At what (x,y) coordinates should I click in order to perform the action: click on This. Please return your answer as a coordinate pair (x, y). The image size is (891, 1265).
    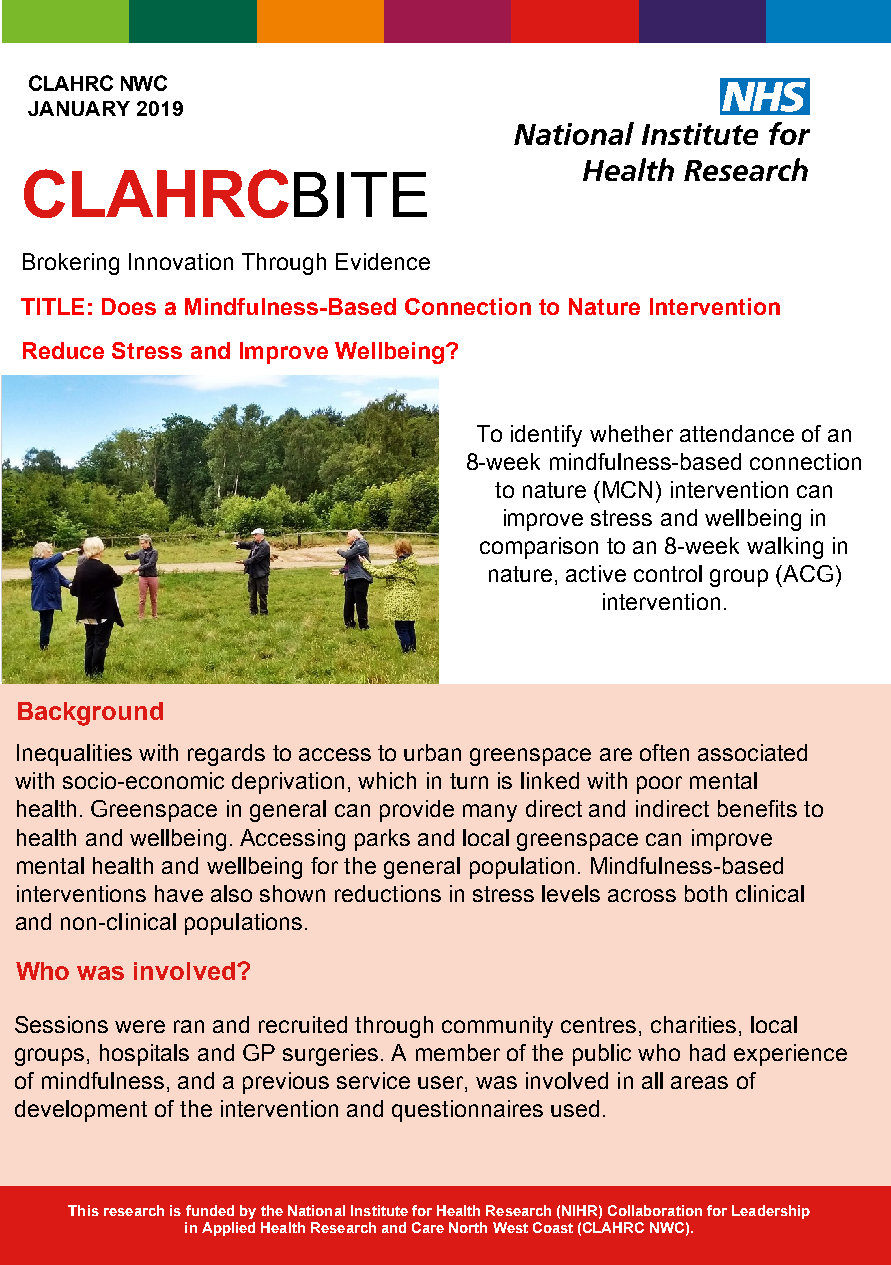
    Looking at the image, I should click on (83, 1210).
